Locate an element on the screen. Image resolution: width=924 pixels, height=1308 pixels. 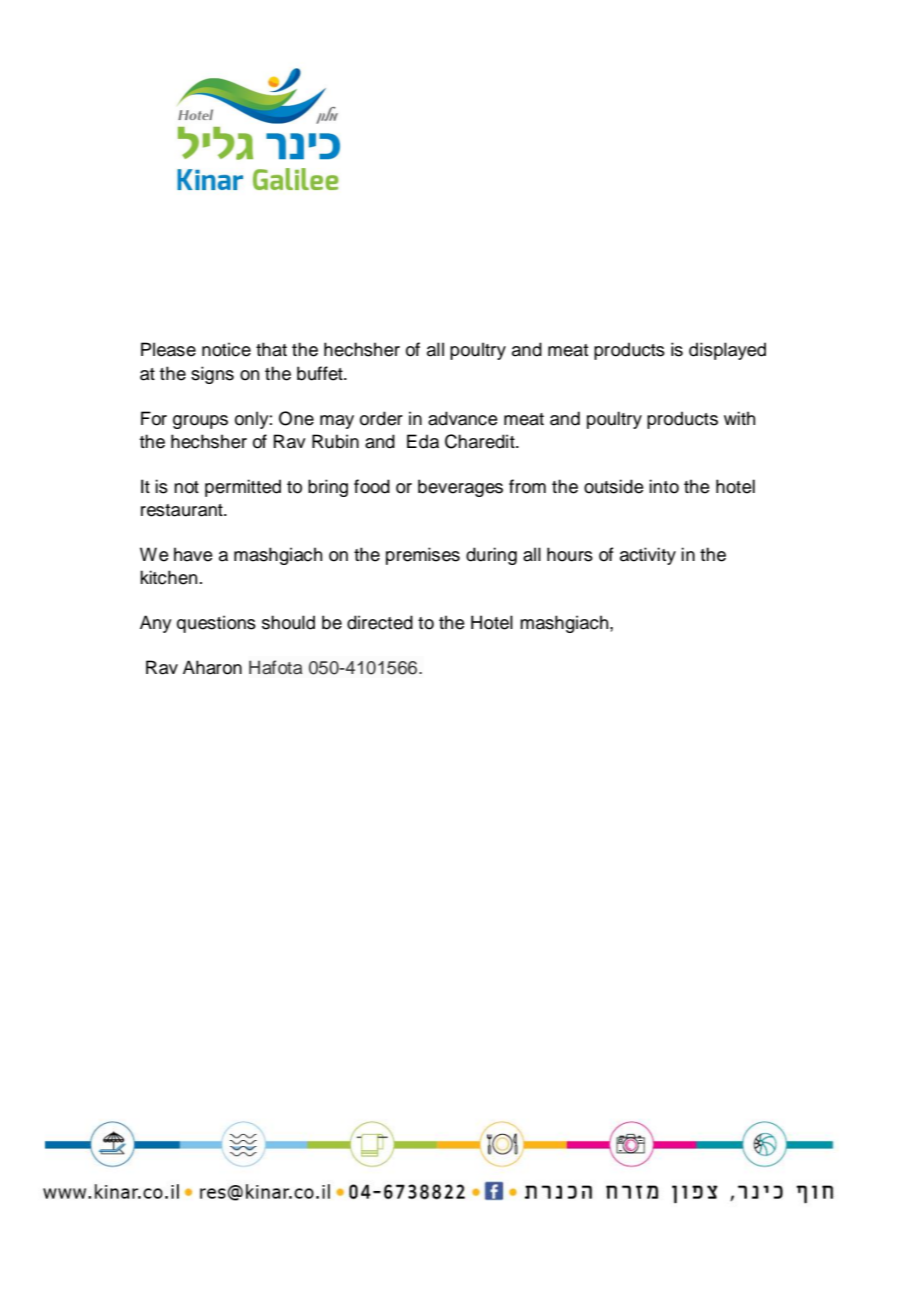
groups is located at coordinates (200, 422).
